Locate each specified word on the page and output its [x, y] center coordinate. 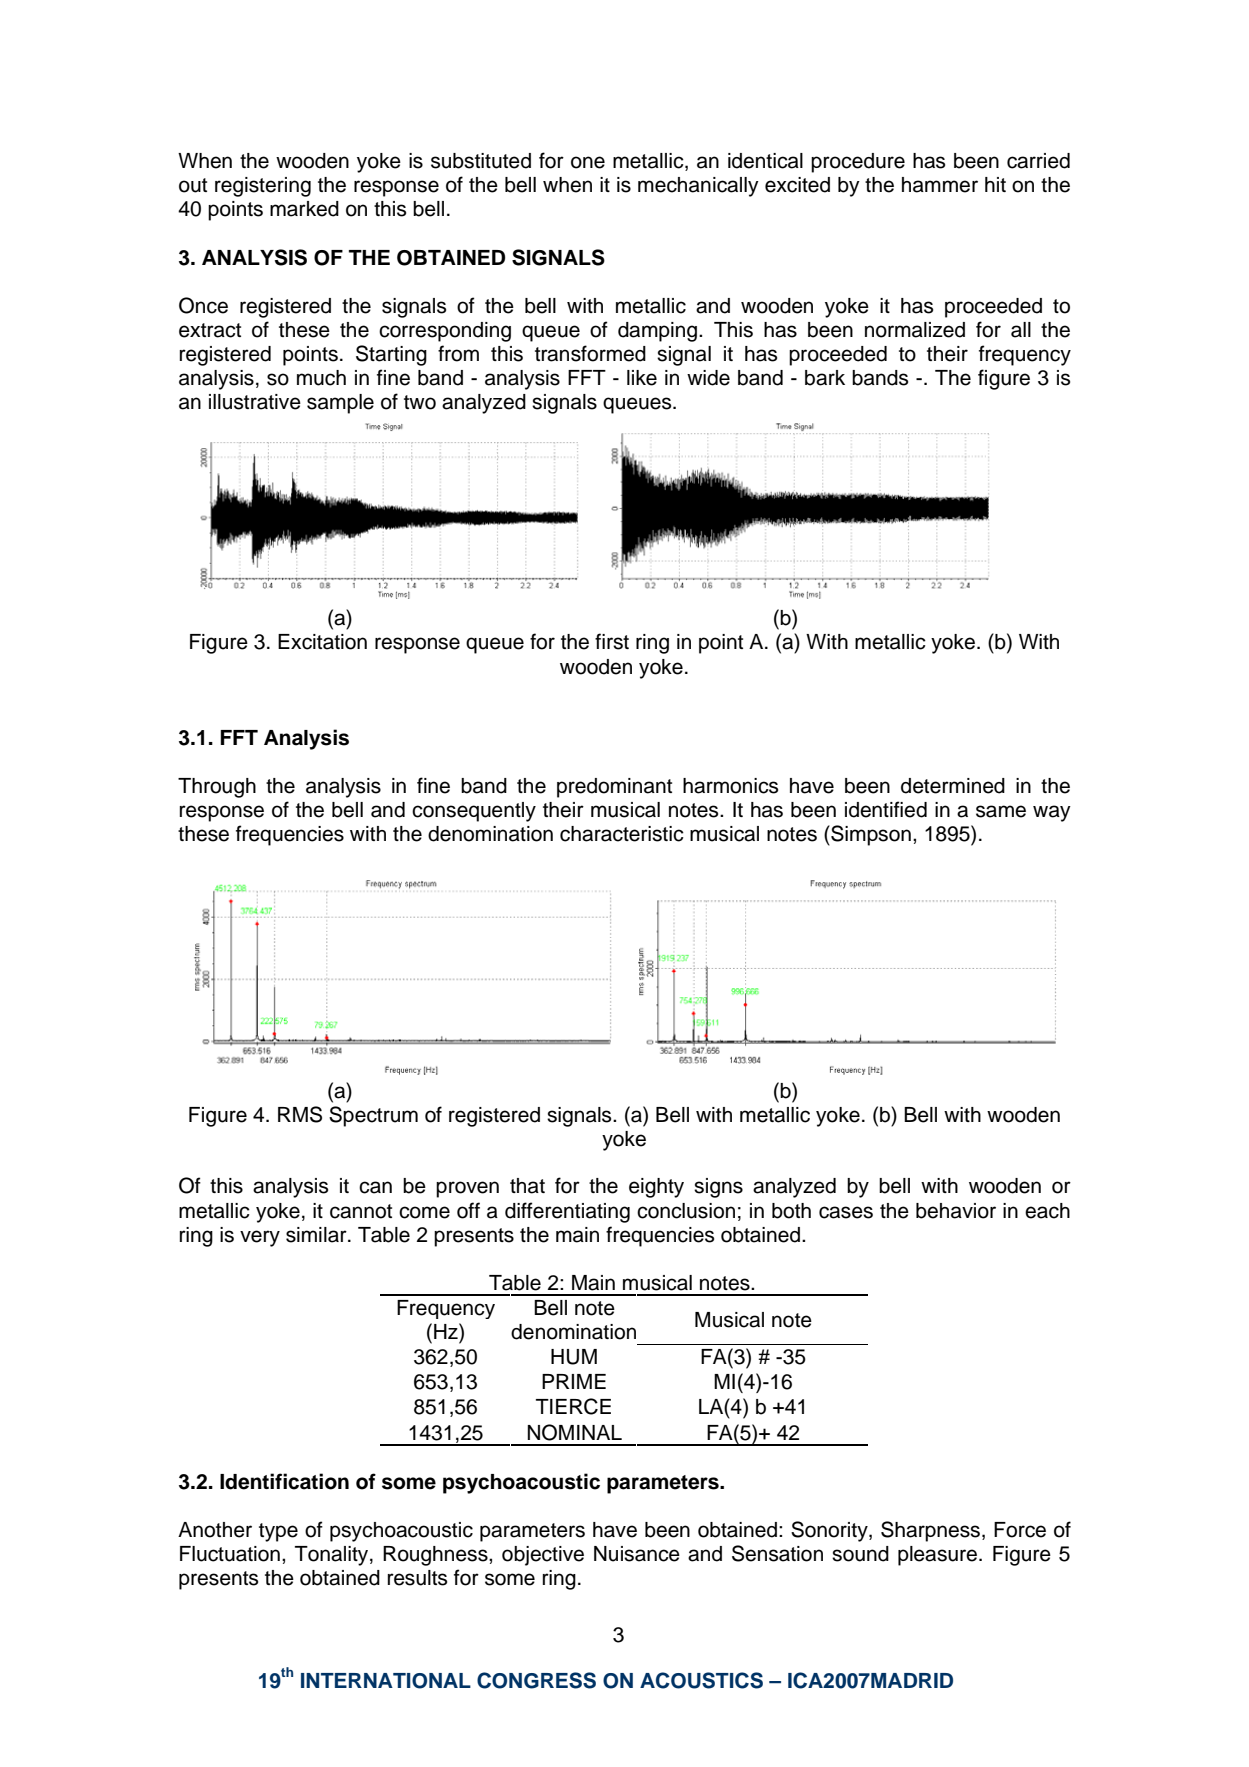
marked [304, 209]
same [1001, 811]
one [588, 162]
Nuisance [637, 1554]
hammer [940, 185]
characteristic [622, 834]
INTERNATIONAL [386, 1681]
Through [217, 788]
